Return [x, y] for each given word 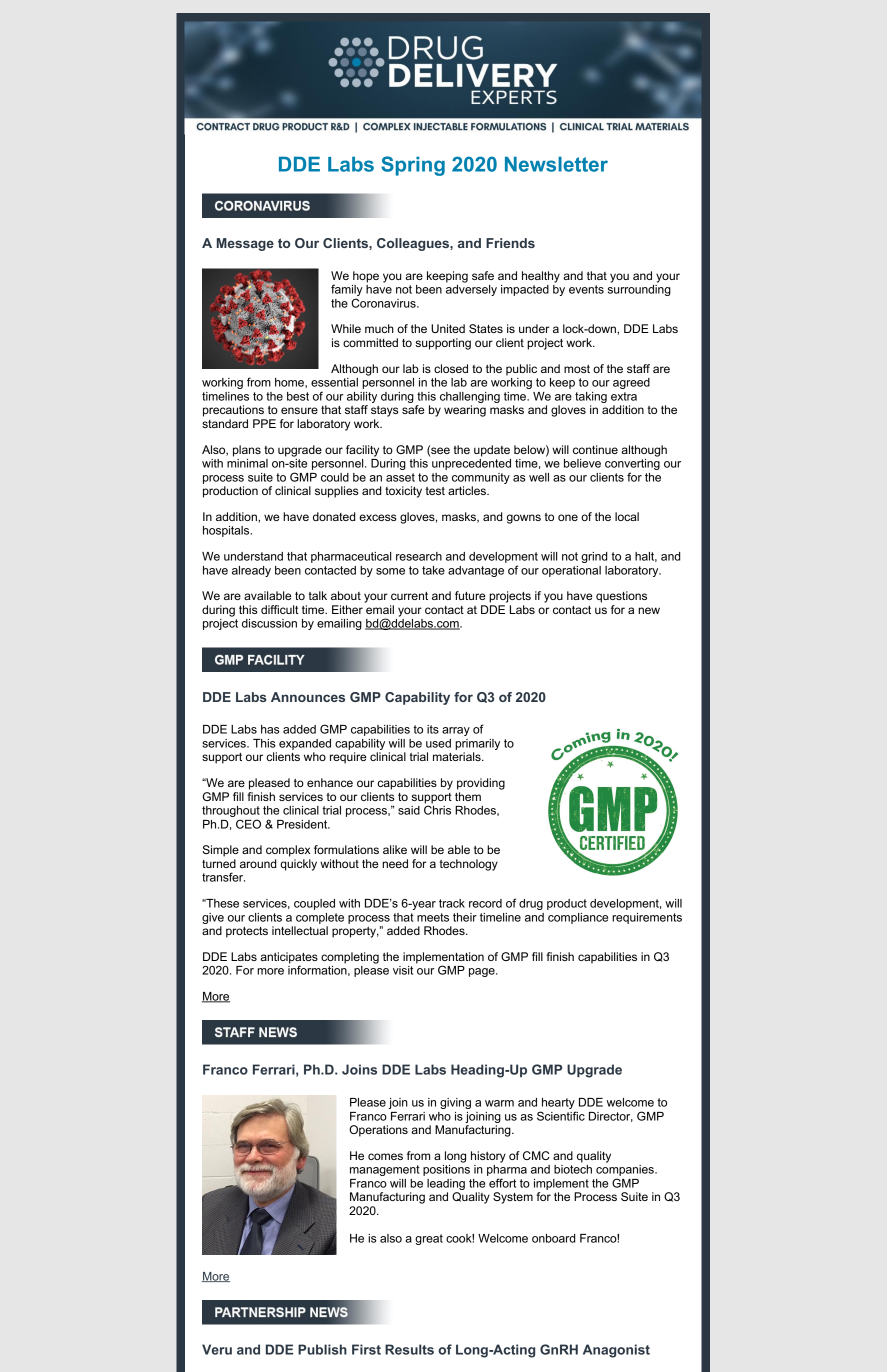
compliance [578, 918]
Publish [322, 1349]
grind [594, 557]
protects [247, 932]
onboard [553, 1238]
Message [245, 244]
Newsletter [556, 164]
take [433, 570]
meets [433, 917]
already [251, 571]
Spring [413, 166]
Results [409, 1349]
